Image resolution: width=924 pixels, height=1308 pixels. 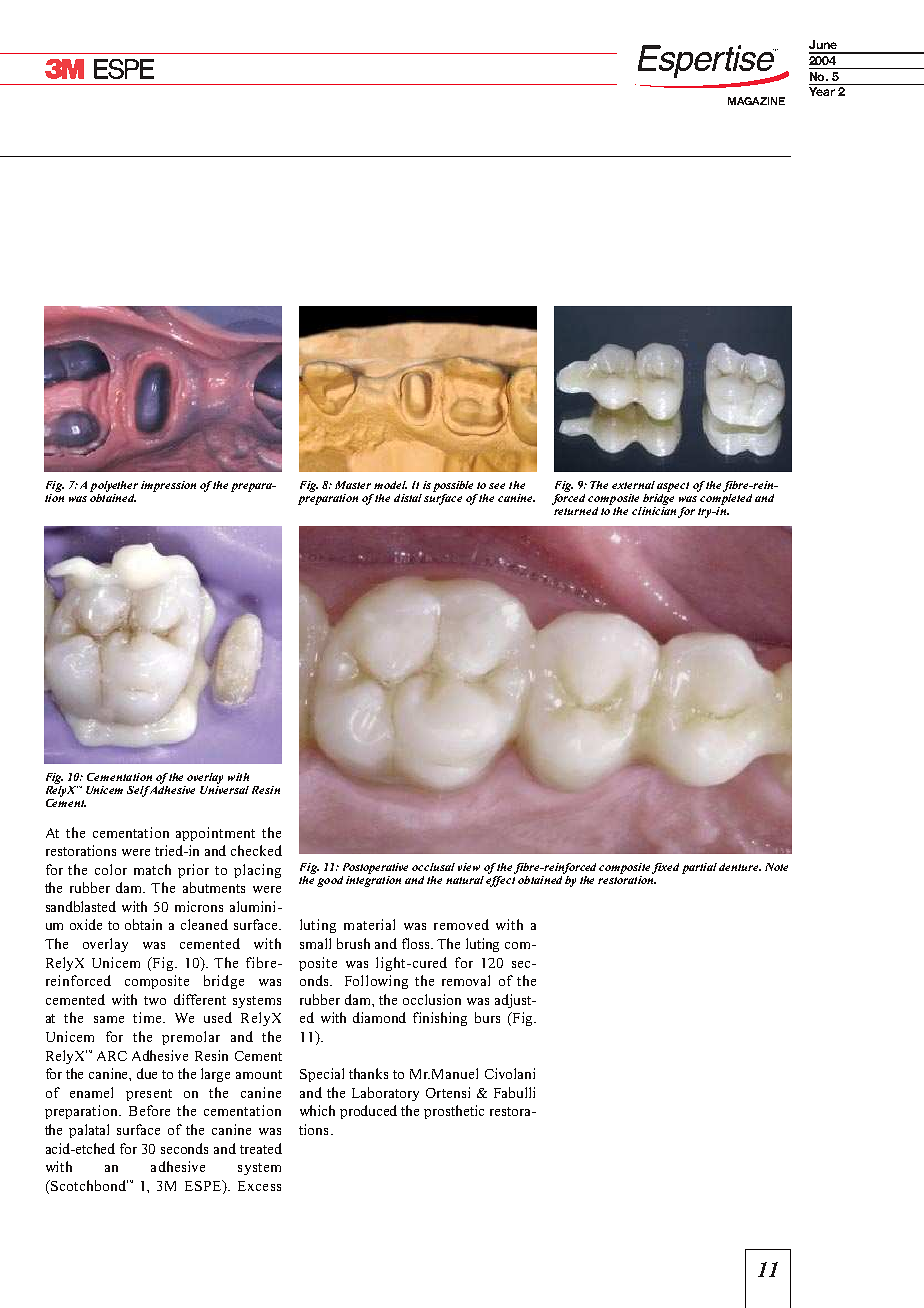 I want to click on Before, so click(x=149, y=1110).
